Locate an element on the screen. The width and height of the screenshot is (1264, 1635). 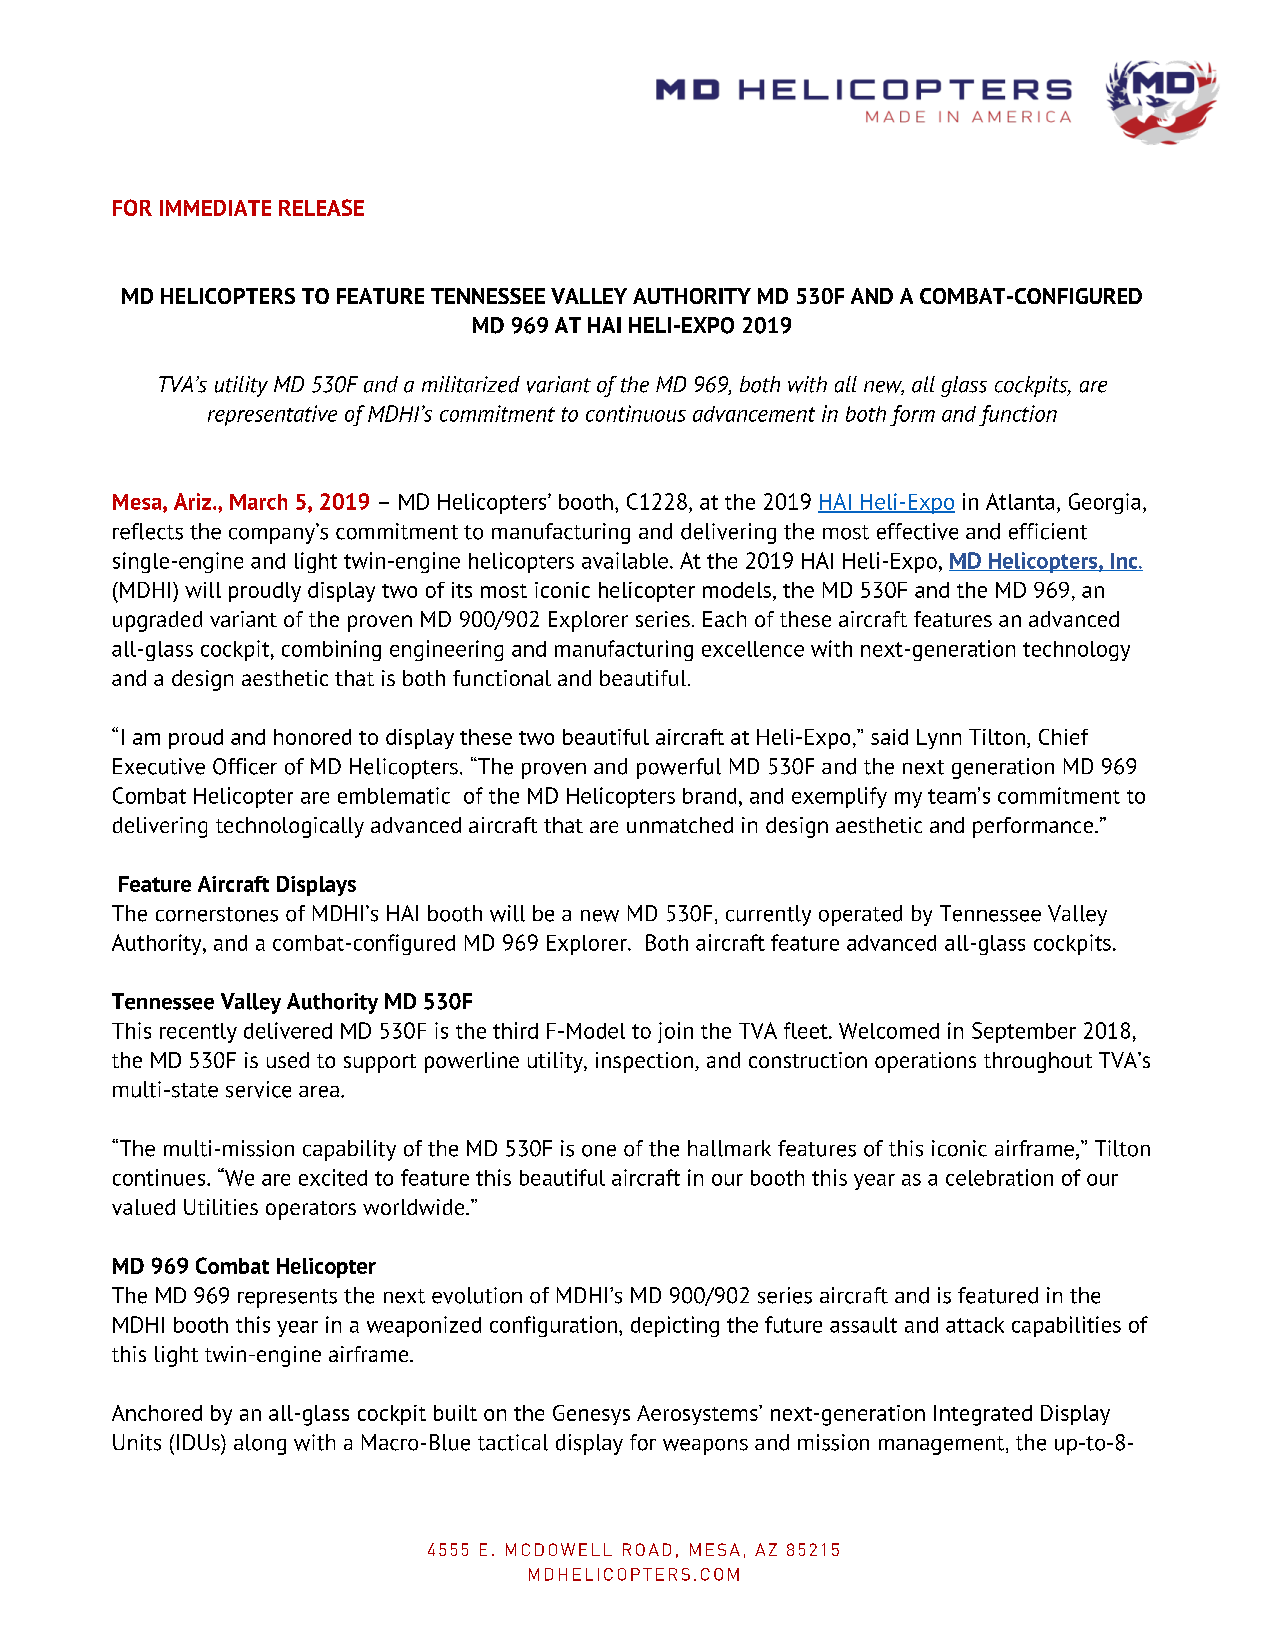
September is located at coordinates (1024, 1032).
